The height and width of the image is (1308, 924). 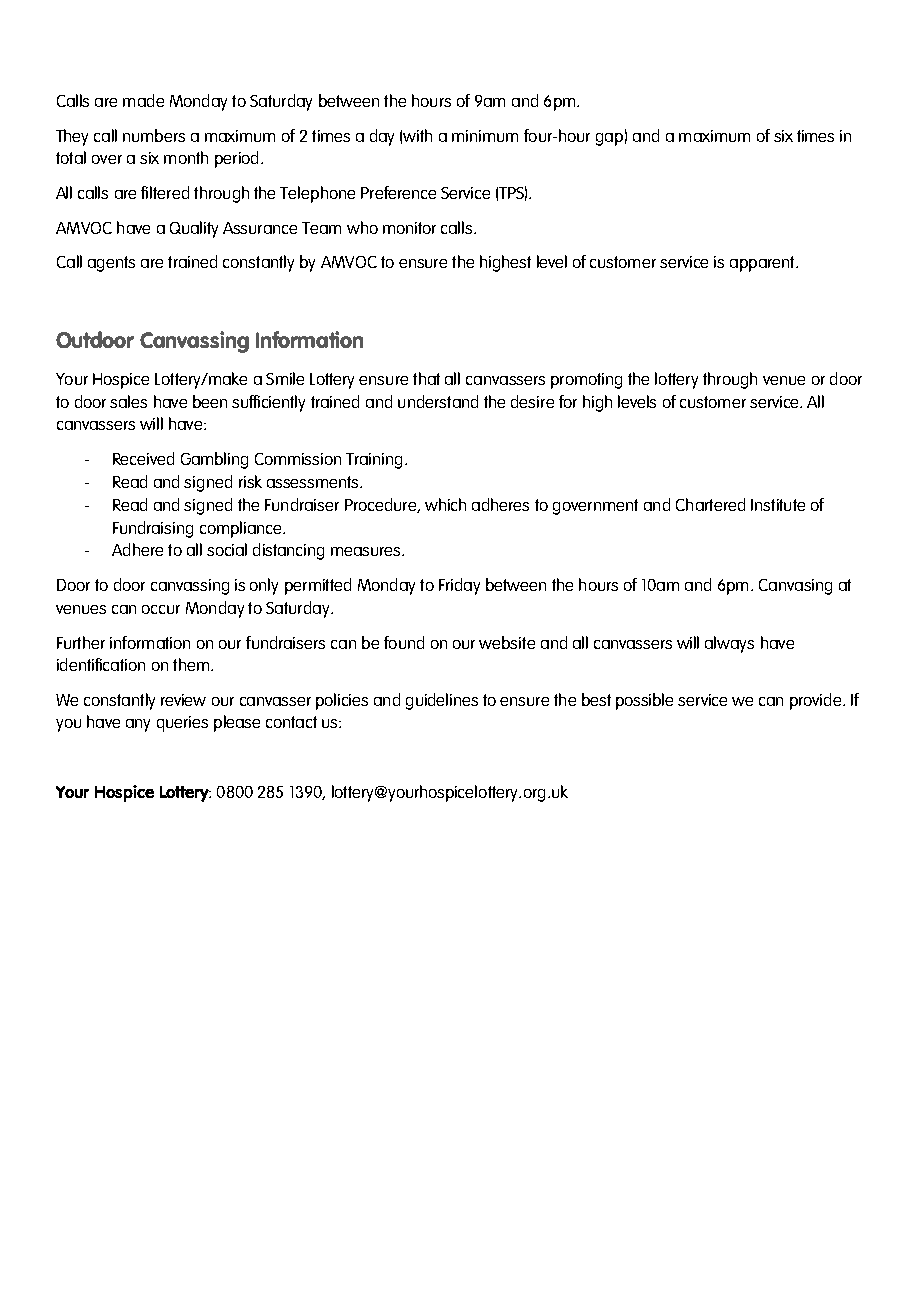 I want to click on social, so click(x=227, y=549).
